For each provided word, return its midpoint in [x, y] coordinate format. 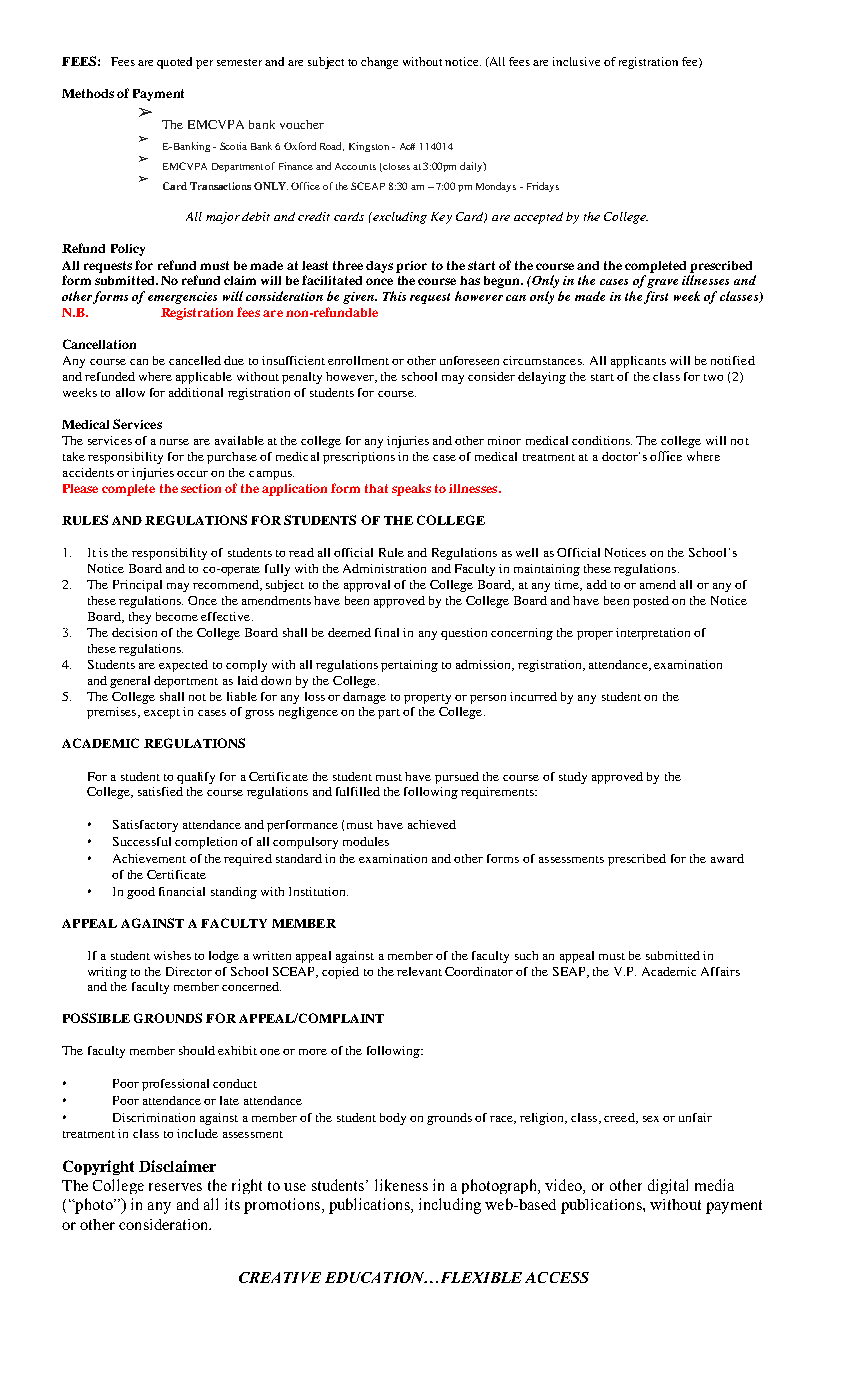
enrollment [358, 360]
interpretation [653, 634]
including [450, 1206]
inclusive [576, 61]
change [379, 63]
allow [130, 392]
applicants [638, 362]
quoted [174, 63]
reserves [175, 1187]
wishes [172, 955]
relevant [419, 971]
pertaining [409, 666]
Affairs [720, 971]
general [130, 682]
